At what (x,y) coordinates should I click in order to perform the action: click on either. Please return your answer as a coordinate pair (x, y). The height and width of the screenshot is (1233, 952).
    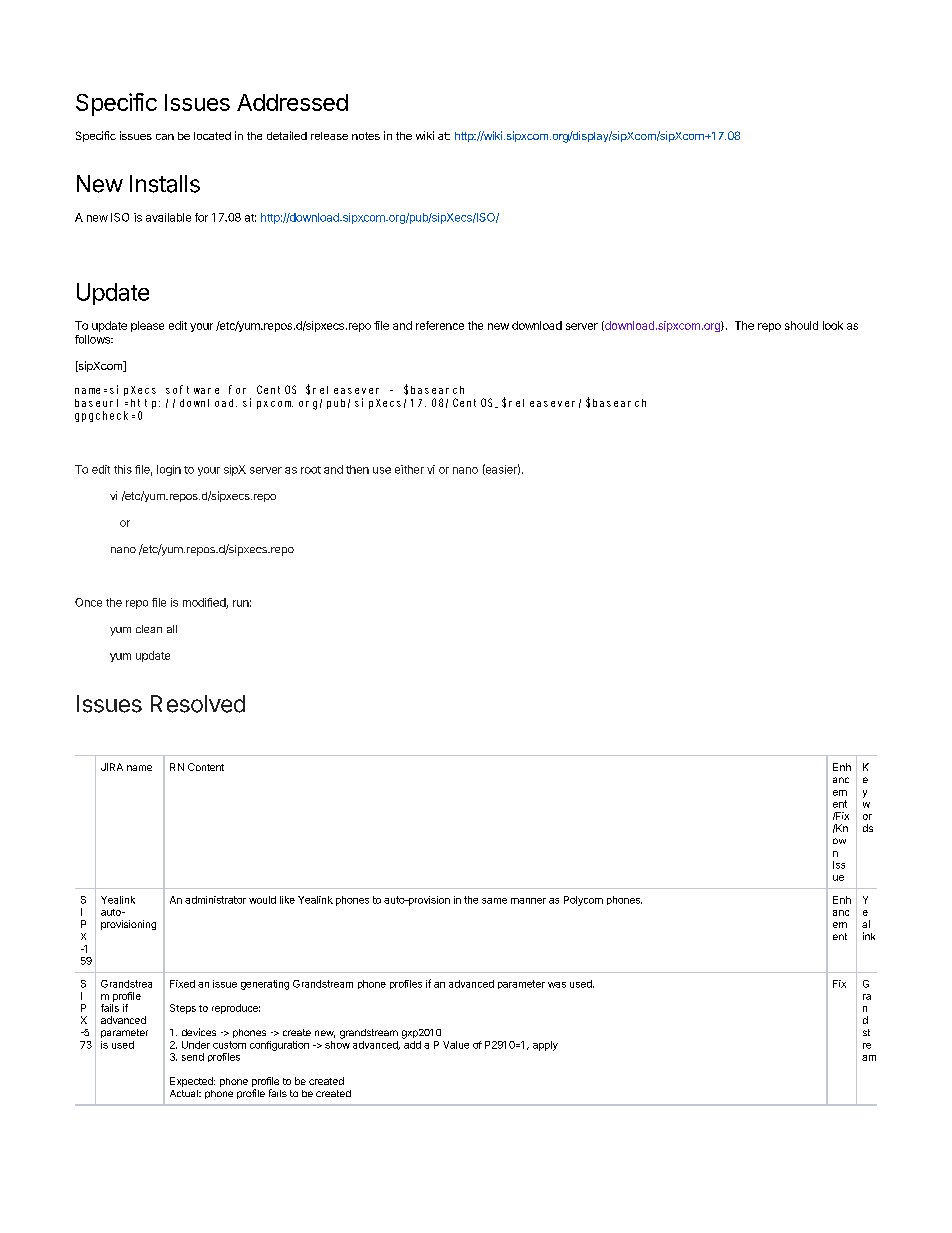
    Looking at the image, I should click on (409, 469).
